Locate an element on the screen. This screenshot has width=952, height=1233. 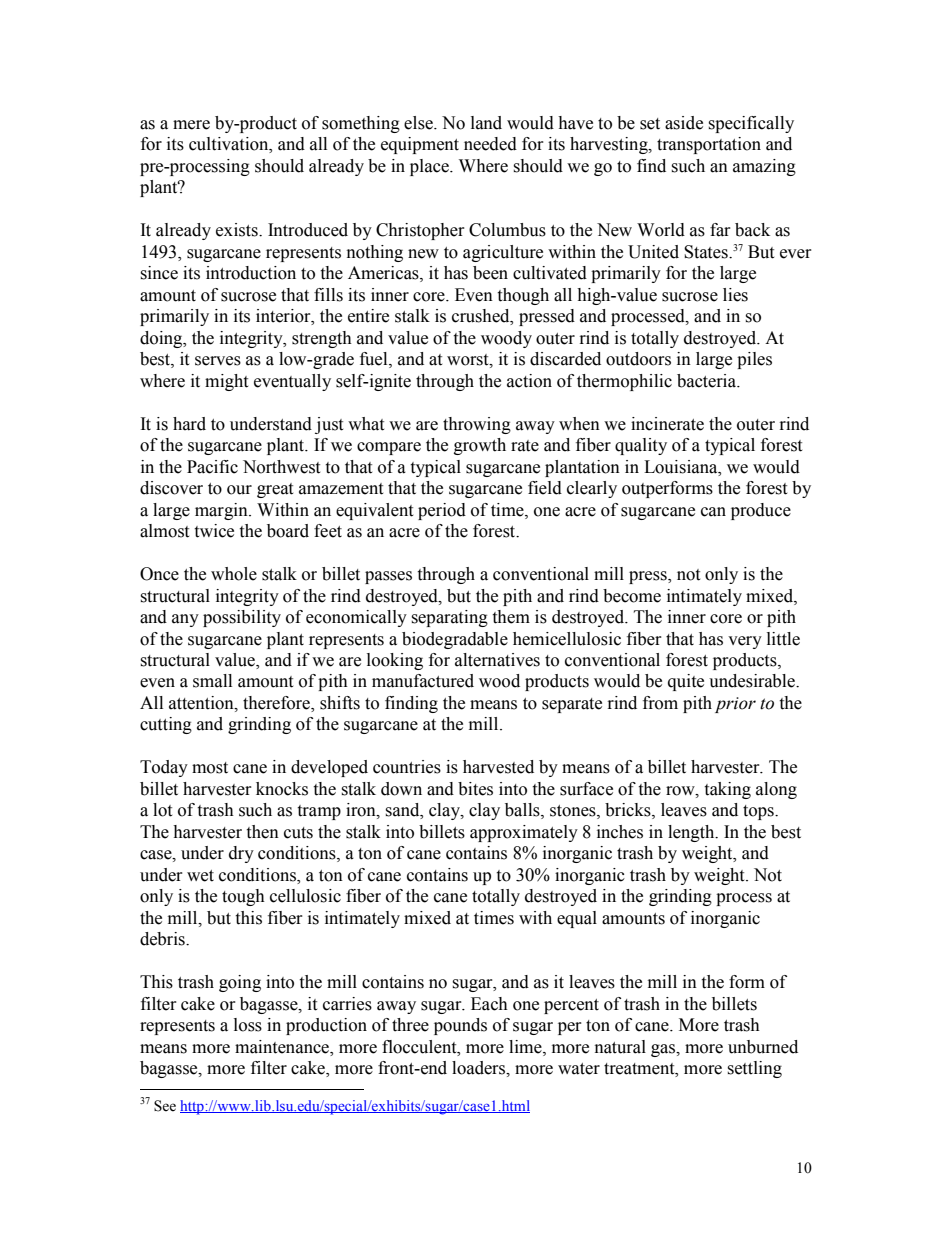
loaders is located at coordinates (479, 1068).
